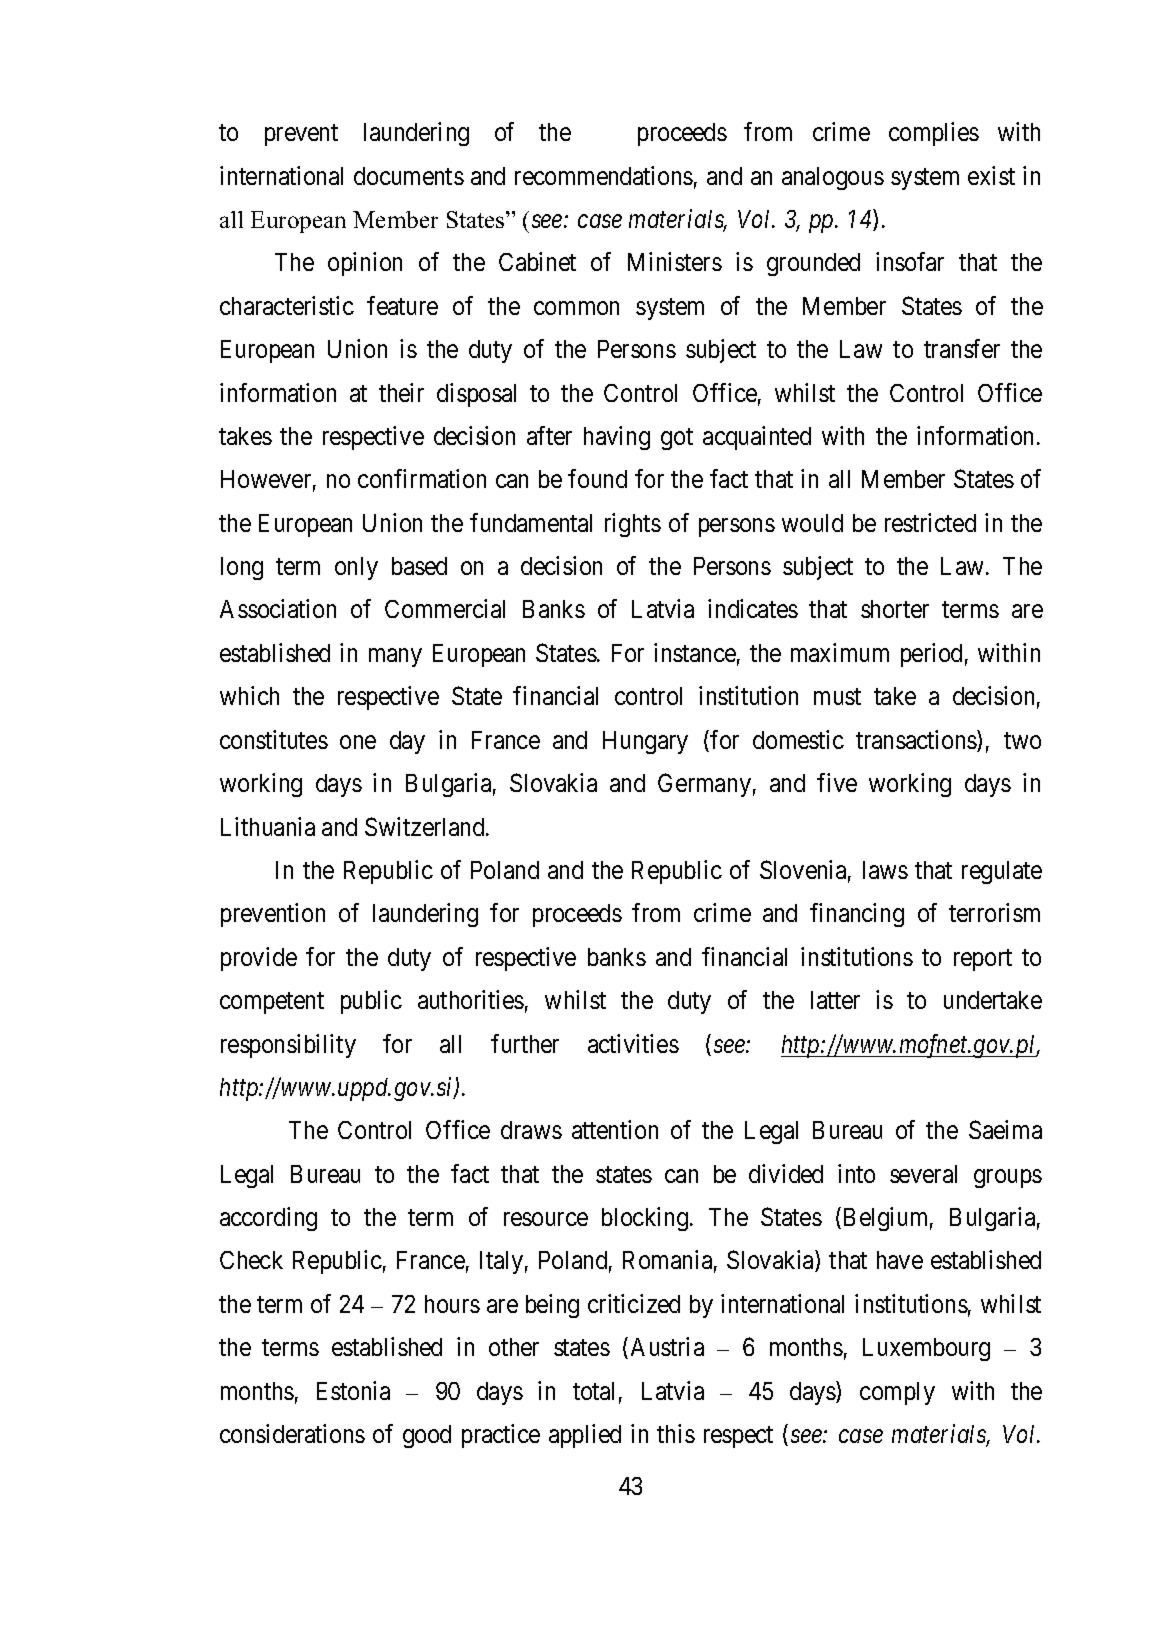 Image resolution: width=1152 pixels, height=1629 pixels. What do you see at coordinates (353, 1390) in the page?
I see `Estonia` at bounding box center [353, 1390].
